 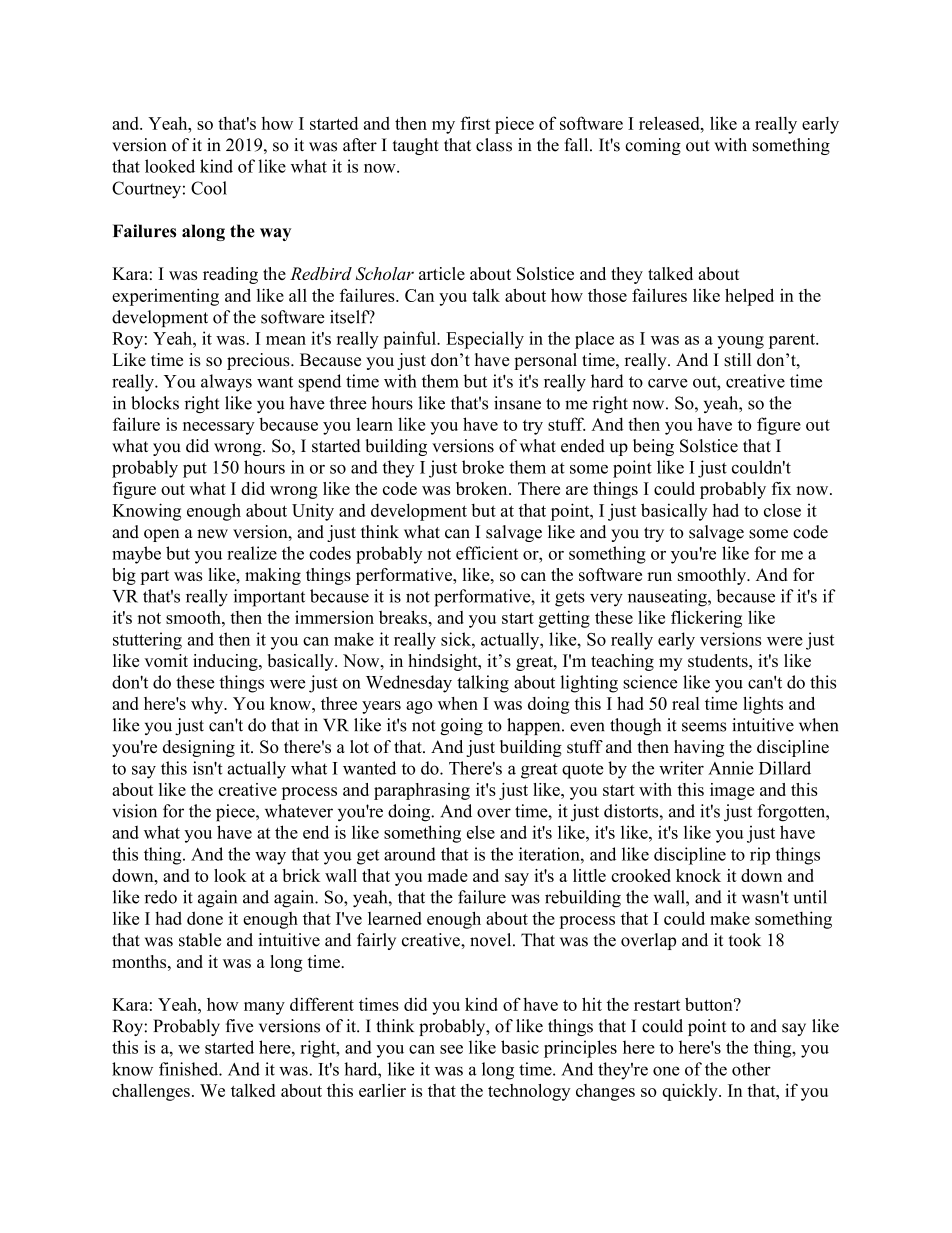 What do you see at coordinates (529, 1092) in the page?
I see `technology` at bounding box center [529, 1092].
